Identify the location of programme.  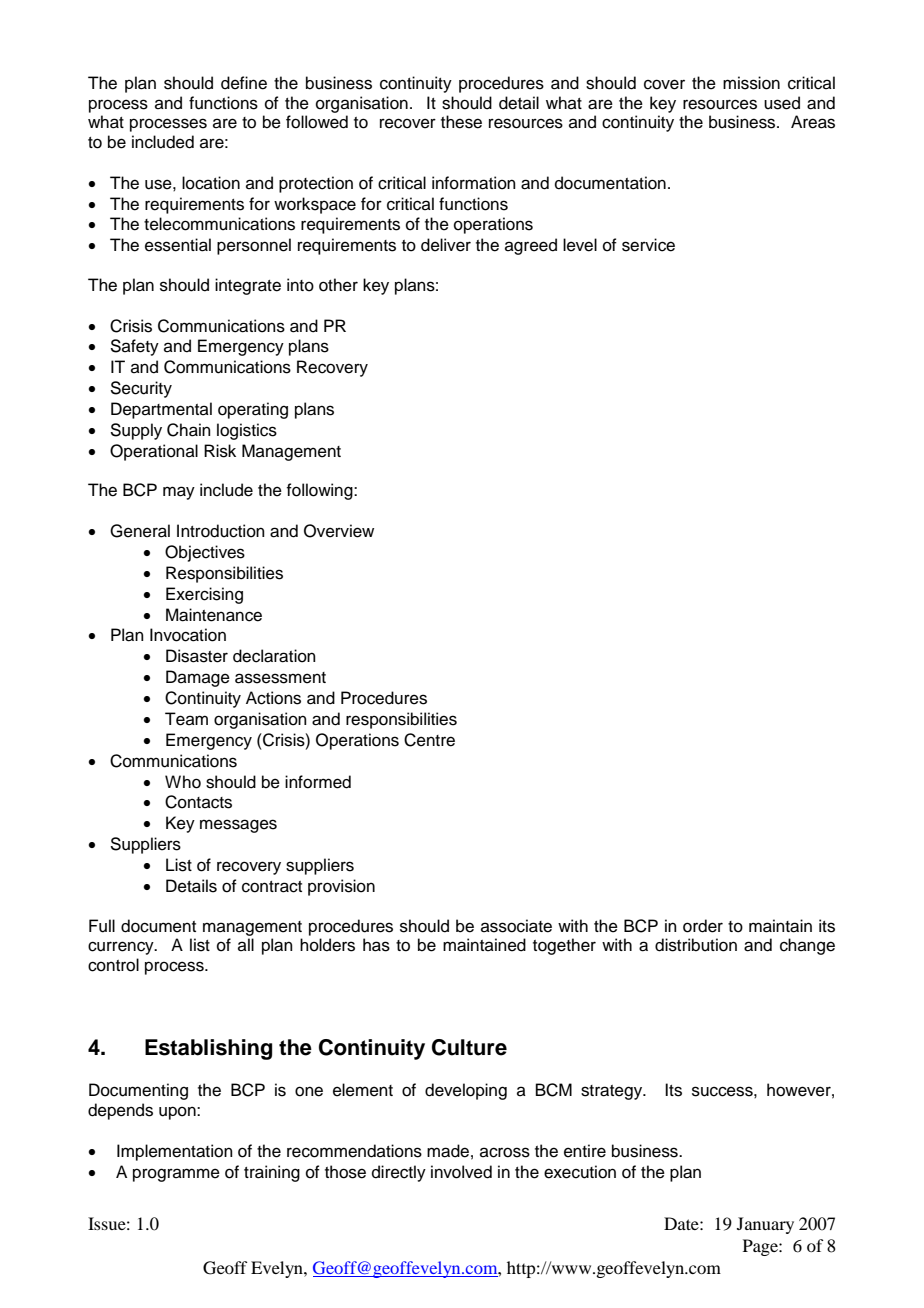
(176, 1175).
